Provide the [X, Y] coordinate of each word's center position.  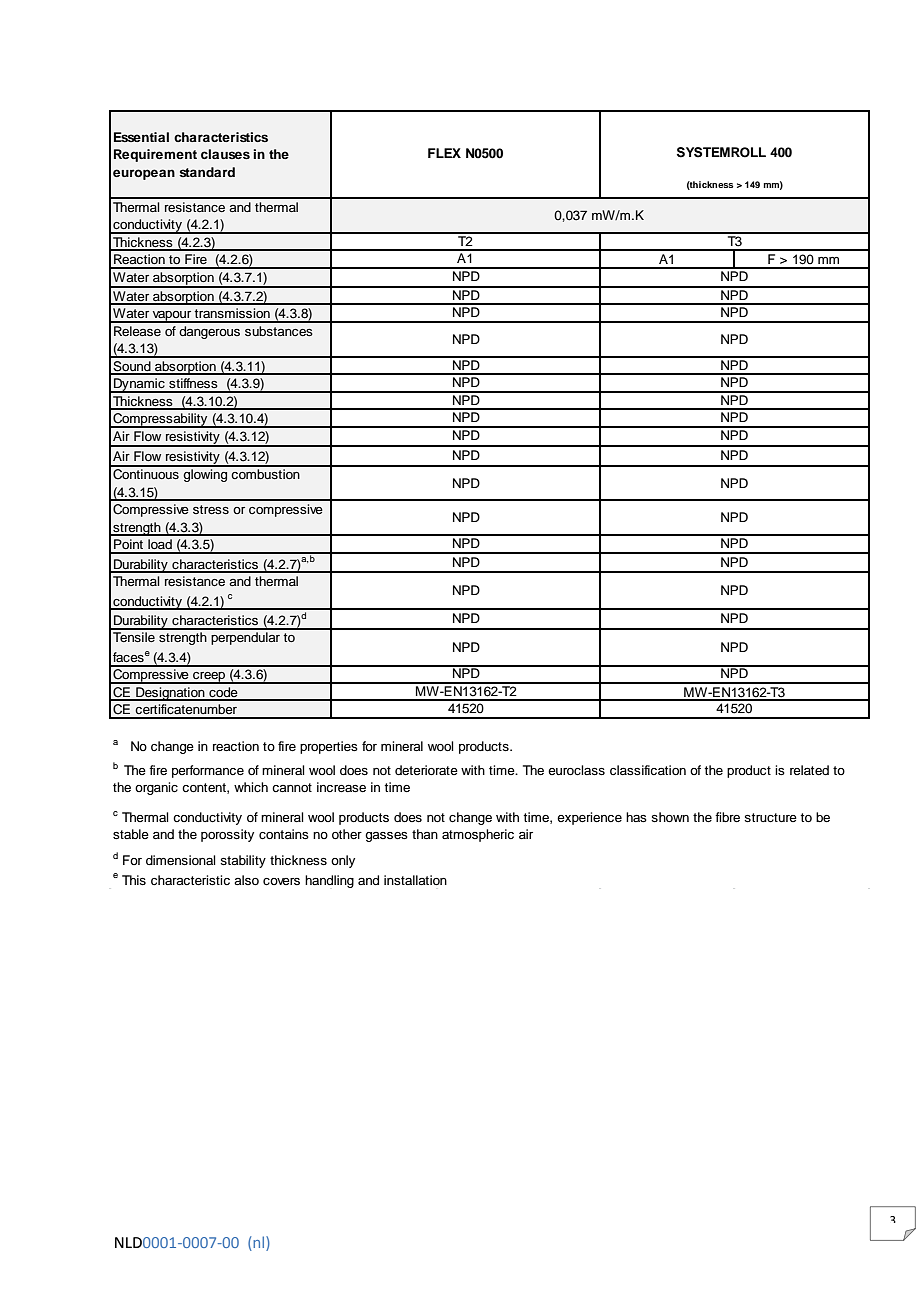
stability [243, 861]
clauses [225, 154]
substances [279, 331]
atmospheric [478, 835]
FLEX [444, 153]
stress [211, 509]
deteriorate [426, 770]
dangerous [209, 332]
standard [207, 172]
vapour [172, 317]
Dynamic [139, 385]
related [809, 770]
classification [648, 770]
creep [209, 678]
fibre [727, 817]
